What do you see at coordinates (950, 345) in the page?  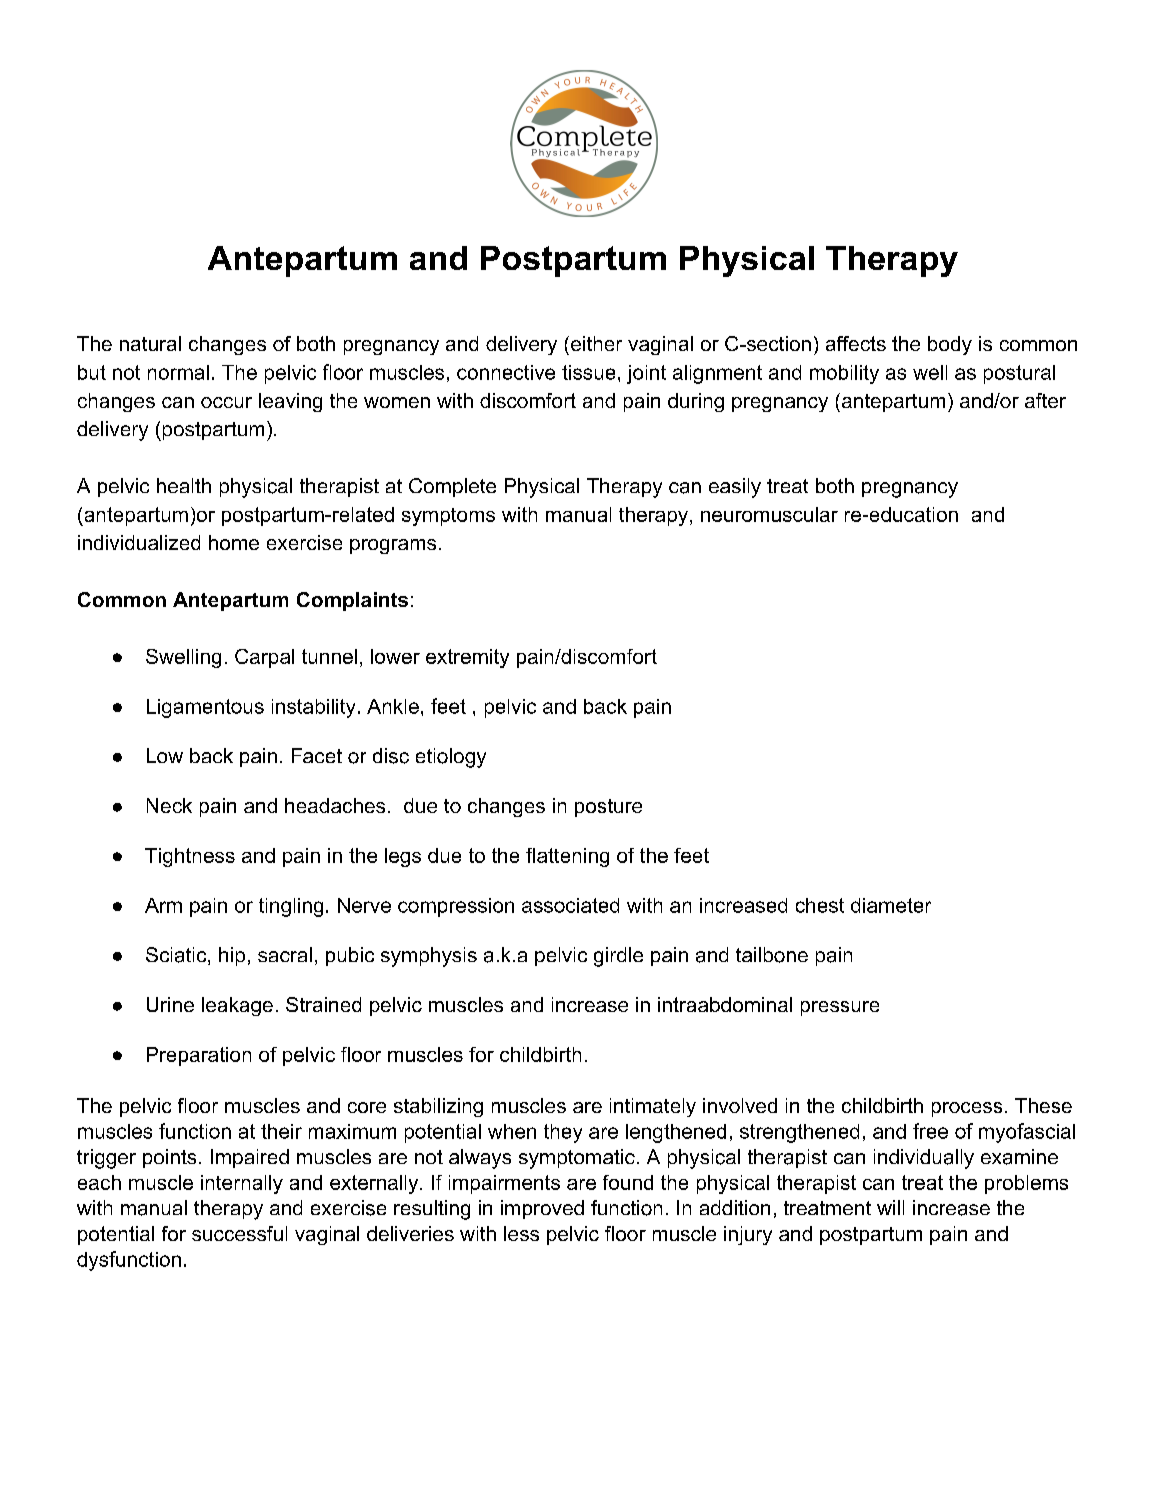 I see `body` at bounding box center [950, 345].
